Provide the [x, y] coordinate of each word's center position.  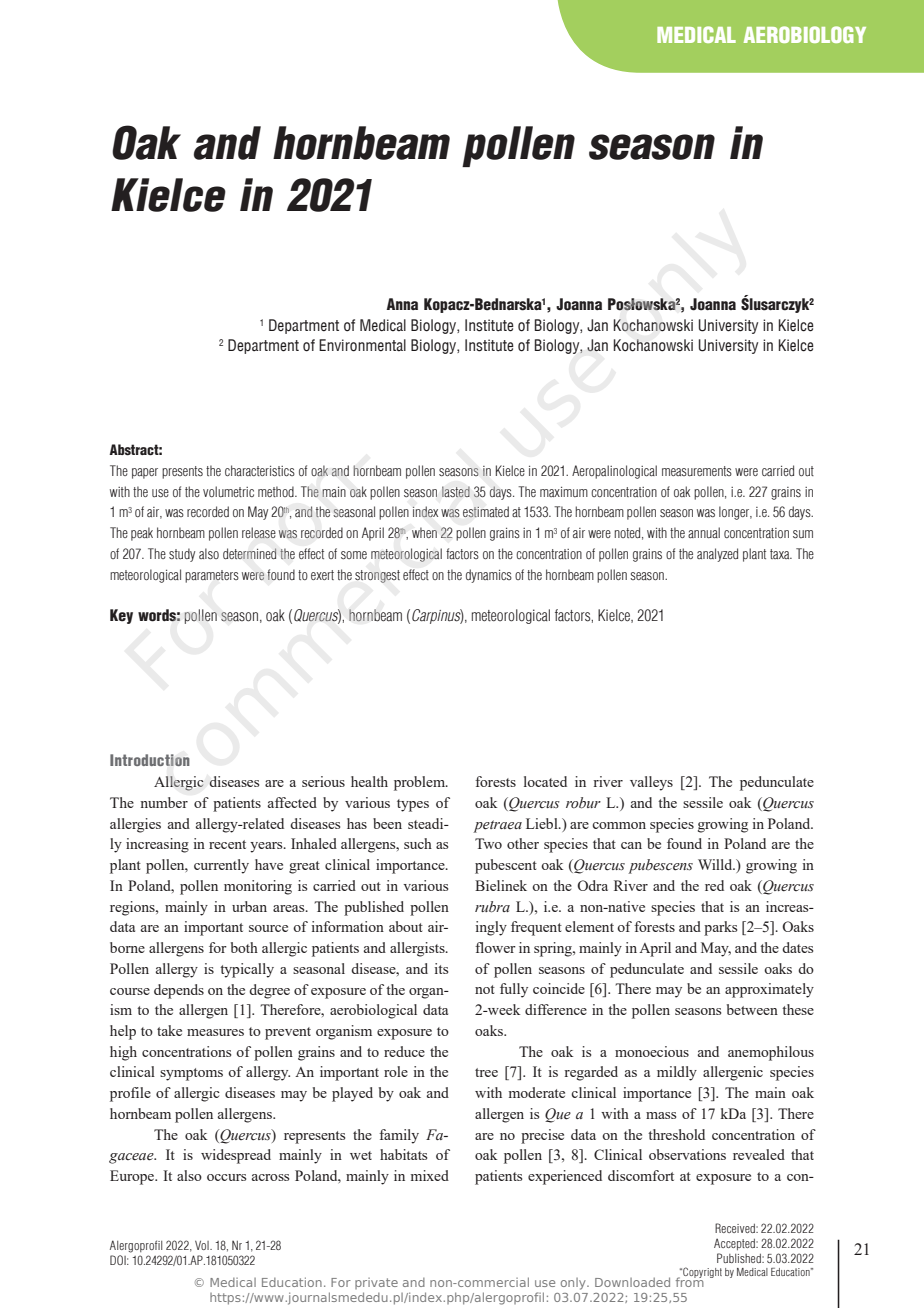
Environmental [362, 345]
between [752, 1009]
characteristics [260, 470]
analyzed [717, 555]
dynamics [489, 576]
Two [488, 843]
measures [215, 1032]
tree [486, 1072]
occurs [226, 1177]
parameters [212, 576]
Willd [716, 864]
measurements [697, 471]
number [164, 802]
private [376, 1283]
